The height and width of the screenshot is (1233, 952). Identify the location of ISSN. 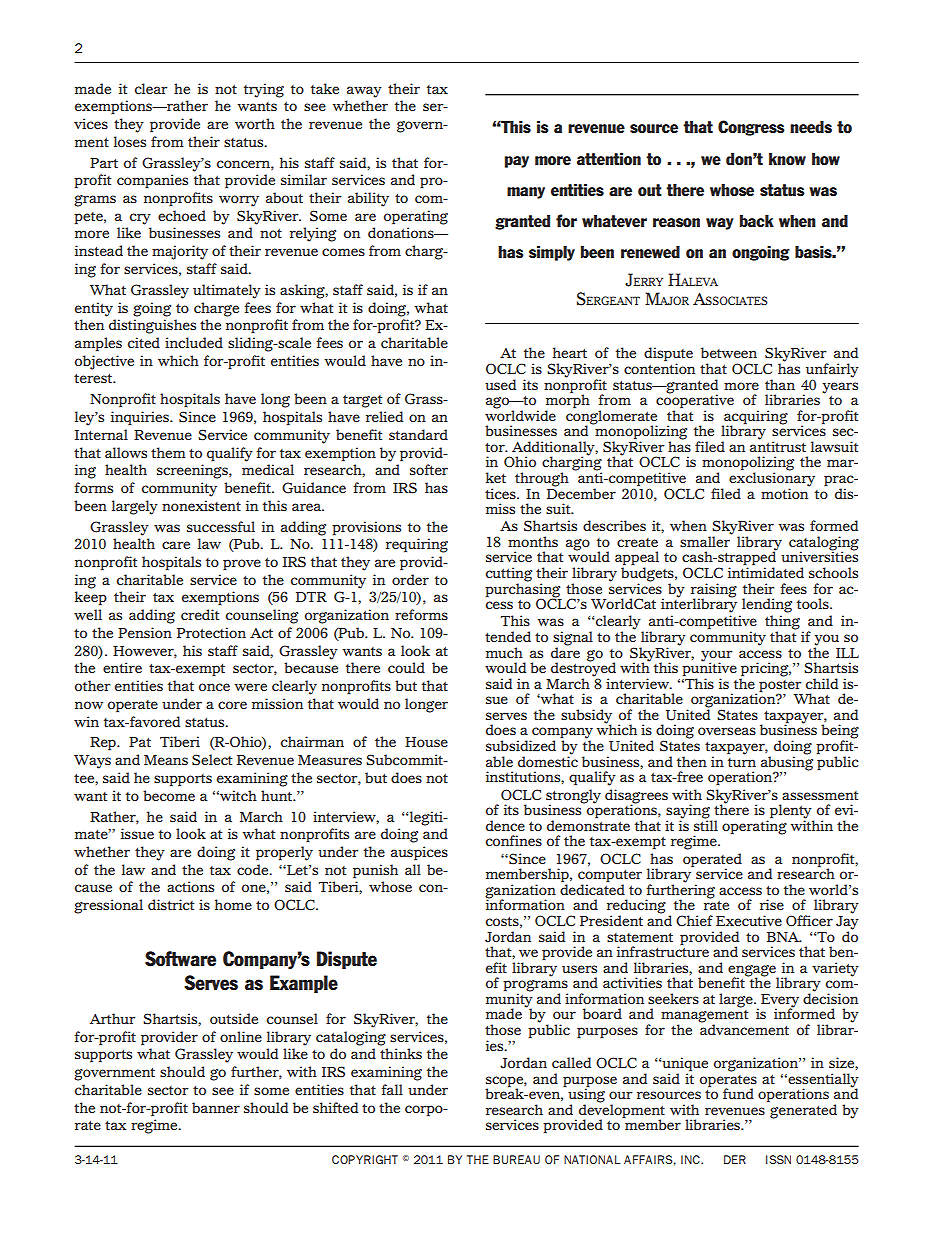
(778, 1159).
